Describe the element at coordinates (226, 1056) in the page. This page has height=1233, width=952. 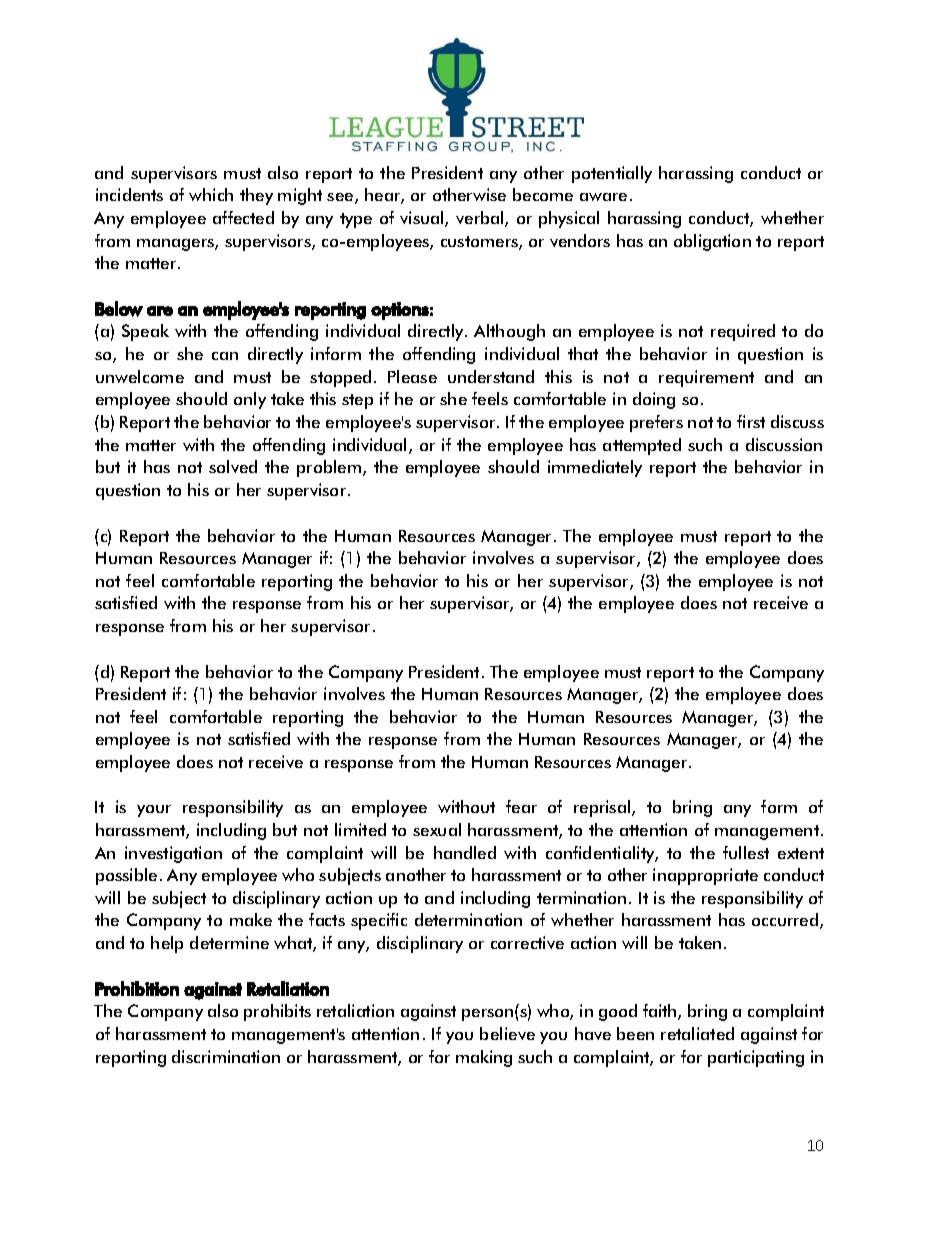
I see `discrimination` at that location.
